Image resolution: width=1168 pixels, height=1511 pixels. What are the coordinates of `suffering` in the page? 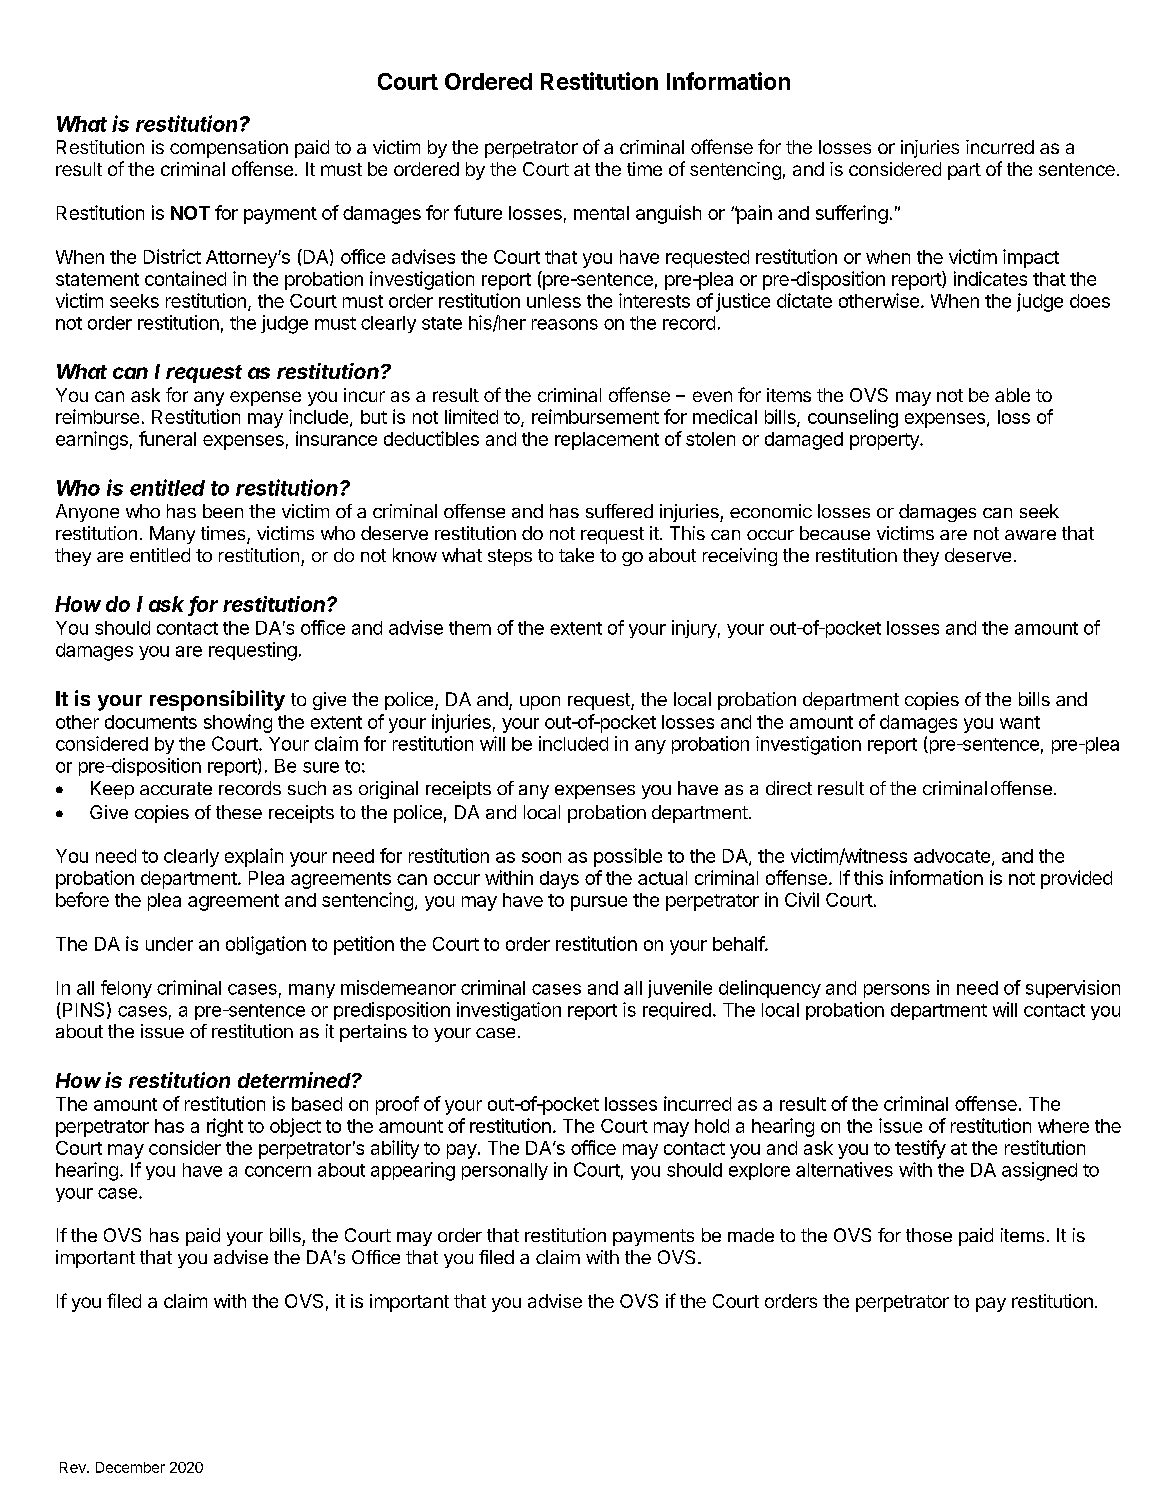 It's located at (852, 214).
